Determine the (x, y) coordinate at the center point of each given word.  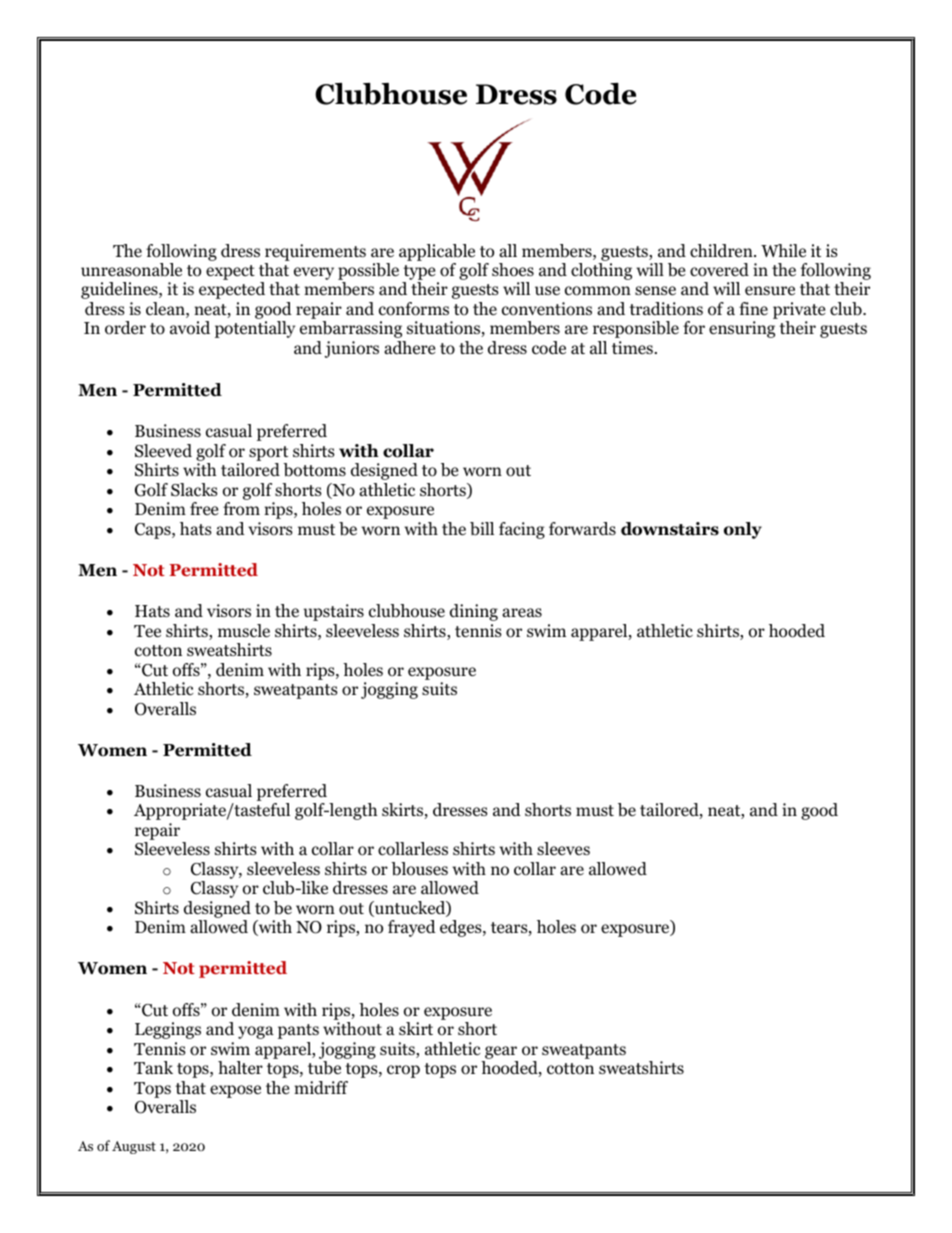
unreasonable (131, 270)
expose (235, 1091)
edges (462, 928)
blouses (419, 869)
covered (719, 270)
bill (482, 529)
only (743, 530)
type (420, 274)
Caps (154, 531)
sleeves (563, 848)
